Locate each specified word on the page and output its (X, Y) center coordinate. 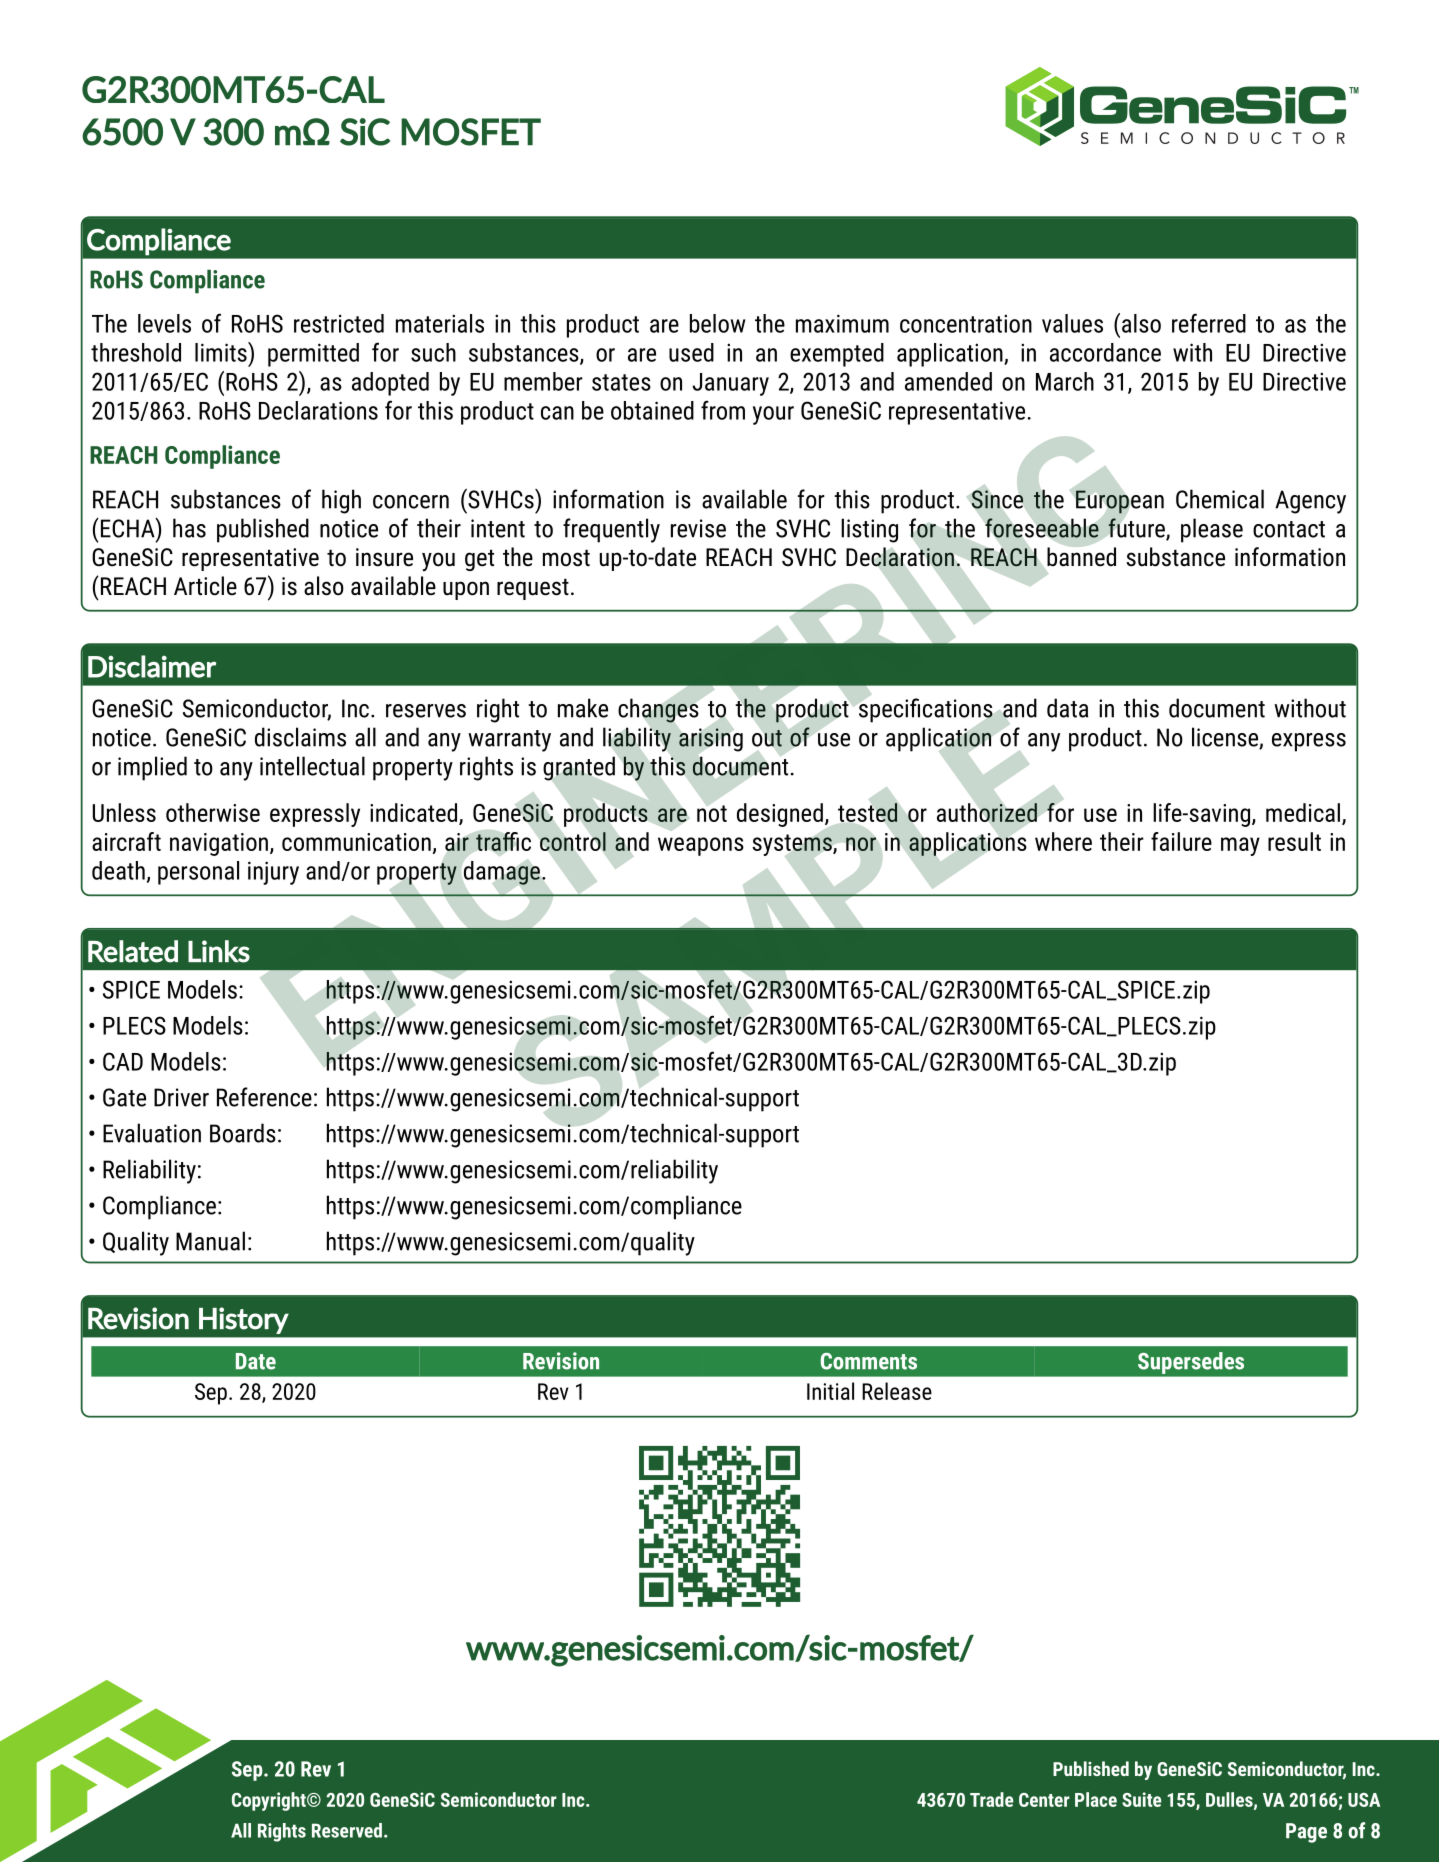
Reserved (347, 1830)
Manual (210, 1241)
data (1067, 708)
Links (219, 951)
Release (897, 1391)
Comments (869, 1361)
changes (658, 710)
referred (1209, 323)
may (1240, 846)
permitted (313, 355)
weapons (701, 846)
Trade (991, 1799)
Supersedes (1191, 1363)
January (730, 384)
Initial (830, 1391)
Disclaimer (152, 666)
